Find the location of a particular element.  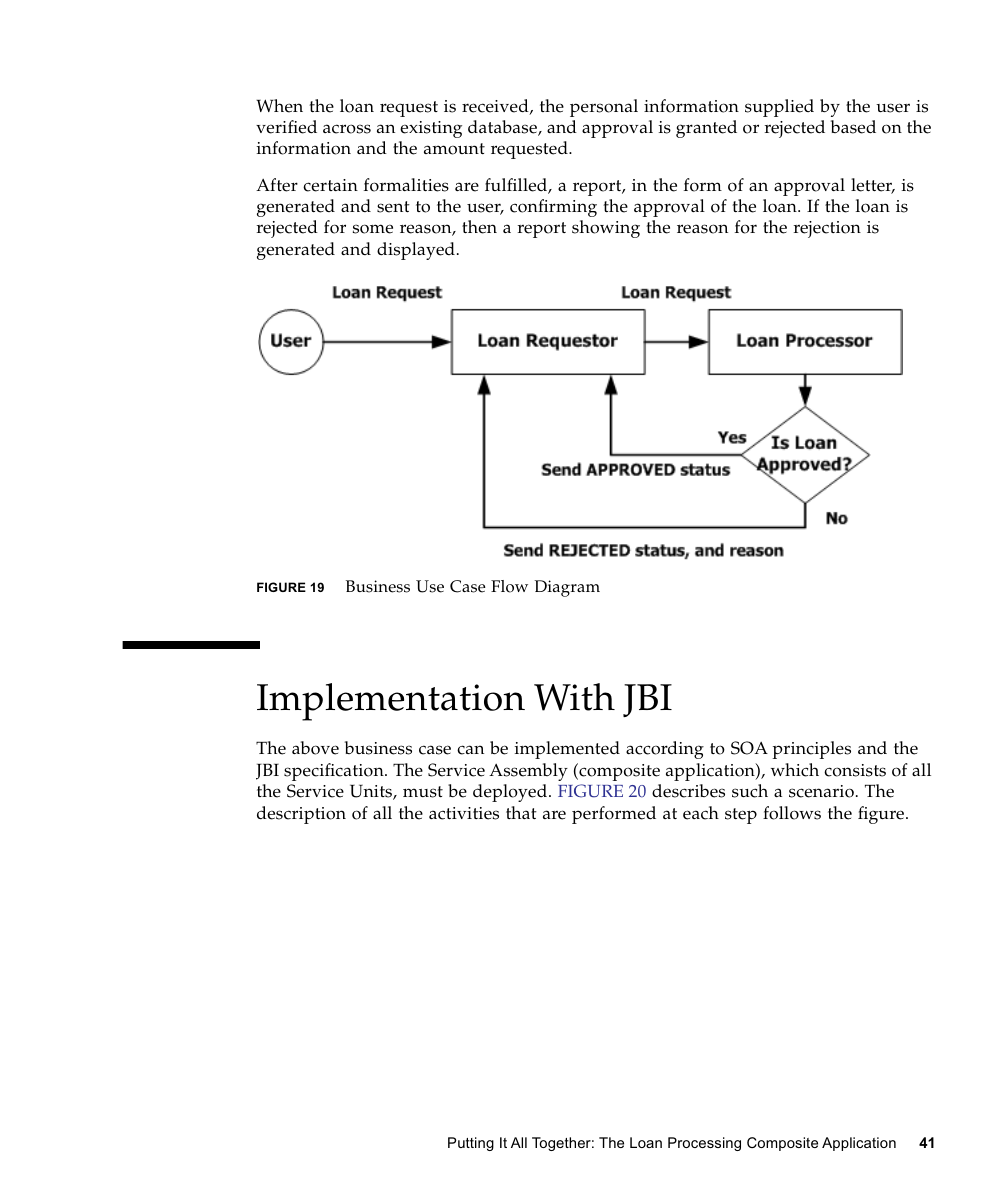

across is located at coordinates (347, 129).
